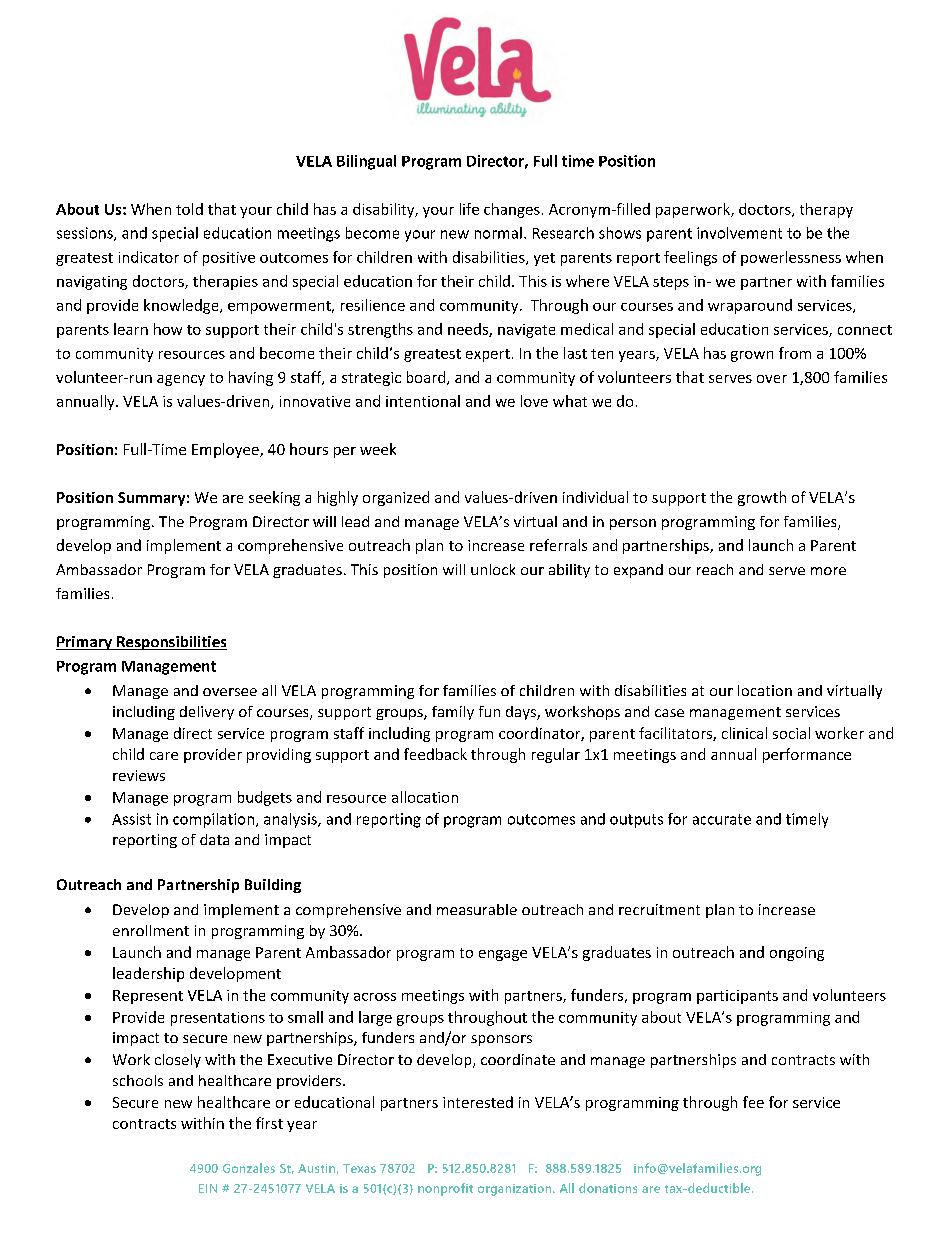 The width and height of the document is (952, 1233). Describe the element at coordinates (762, 498) in the document. I see `growth` at that location.
